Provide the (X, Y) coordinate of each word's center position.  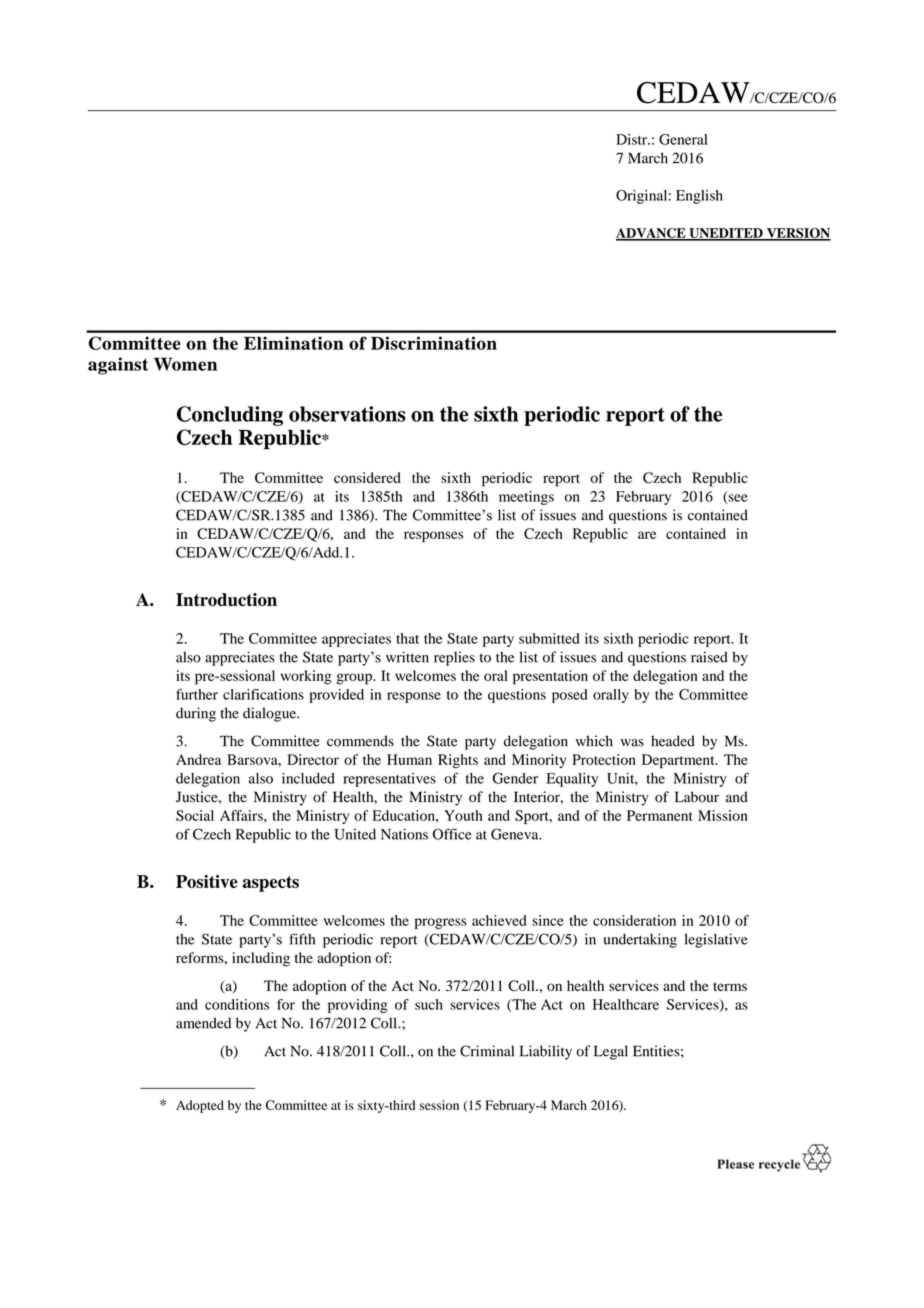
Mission (723, 815)
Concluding (230, 416)
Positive (207, 881)
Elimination (294, 343)
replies (454, 658)
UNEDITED (726, 234)
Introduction (226, 600)
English (699, 197)
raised (709, 657)
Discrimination (434, 343)
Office (452, 834)
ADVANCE (652, 234)
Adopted (200, 1106)
